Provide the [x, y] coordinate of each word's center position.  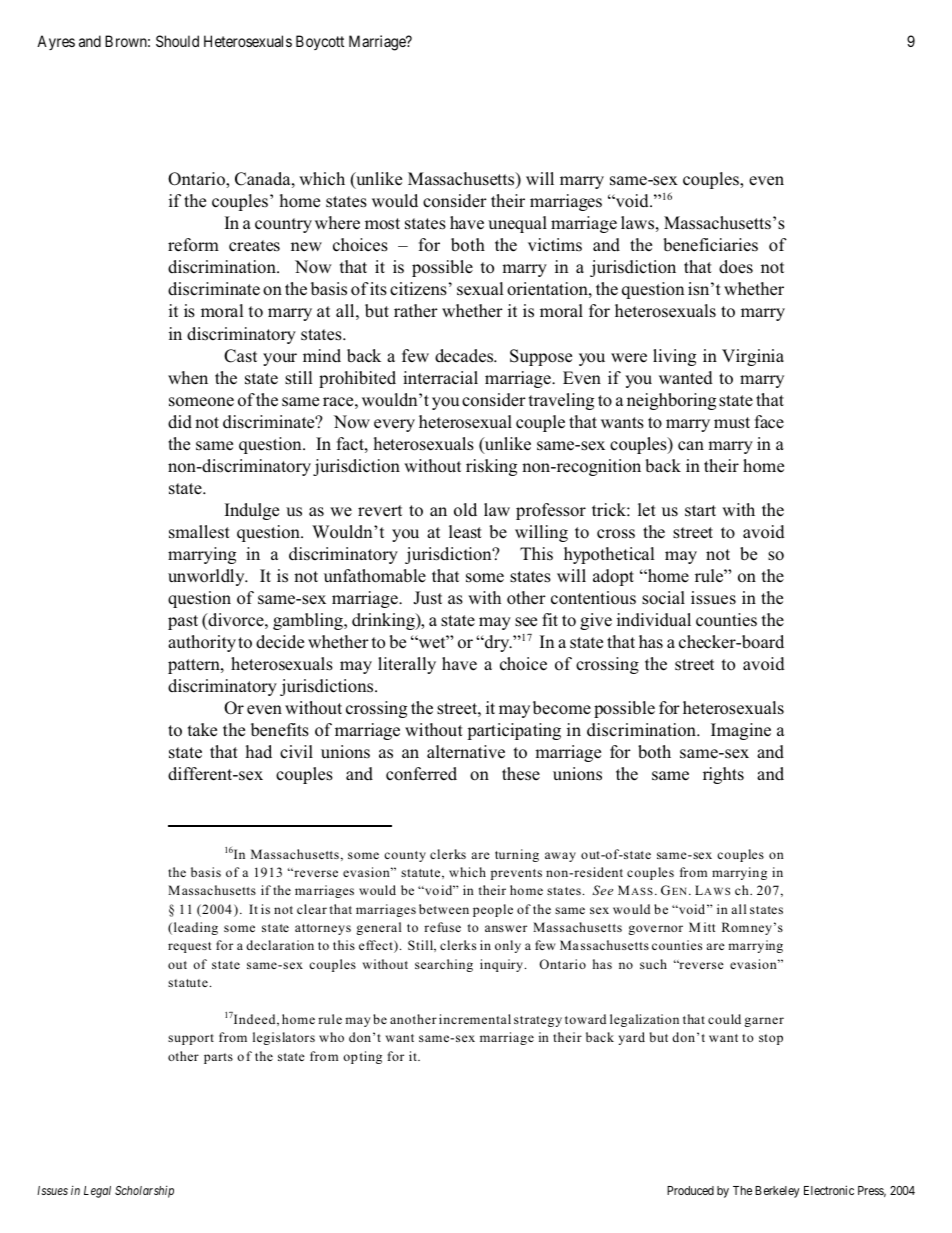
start [700, 510]
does [736, 267]
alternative [466, 752]
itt [709, 927]
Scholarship [144, 1192]
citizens [418, 289]
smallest [199, 532]
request [189, 947]
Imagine [741, 731]
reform [193, 245]
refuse [442, 927]
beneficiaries [710, 245]
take [202, 729]
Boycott [320, 42]
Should [177, 41]
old [465, 509]
